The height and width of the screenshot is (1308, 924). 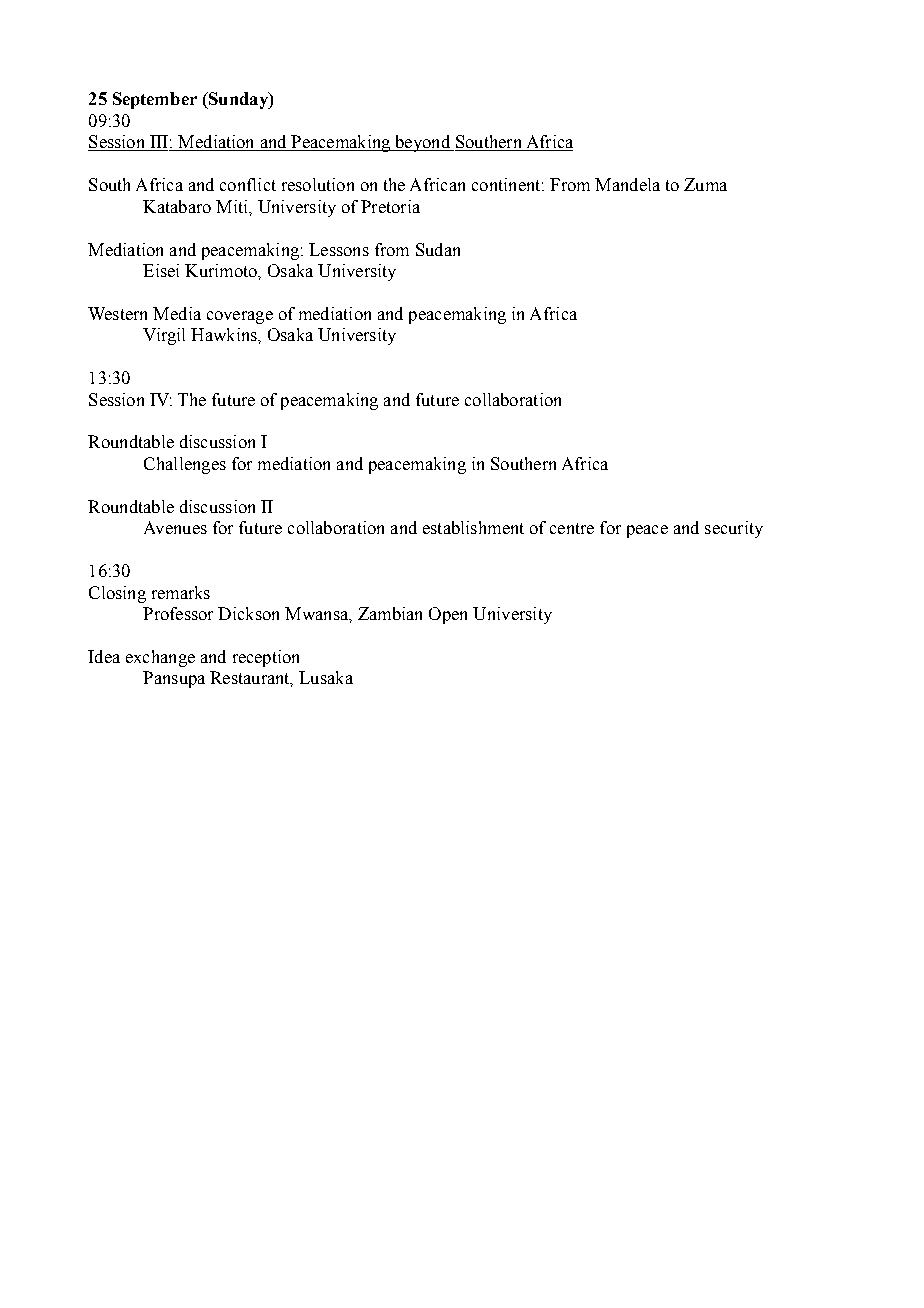 What do you see at coordinates (225, 334) in the screenshot?
I see `Hawkins` at bounding box center [225, 334].
